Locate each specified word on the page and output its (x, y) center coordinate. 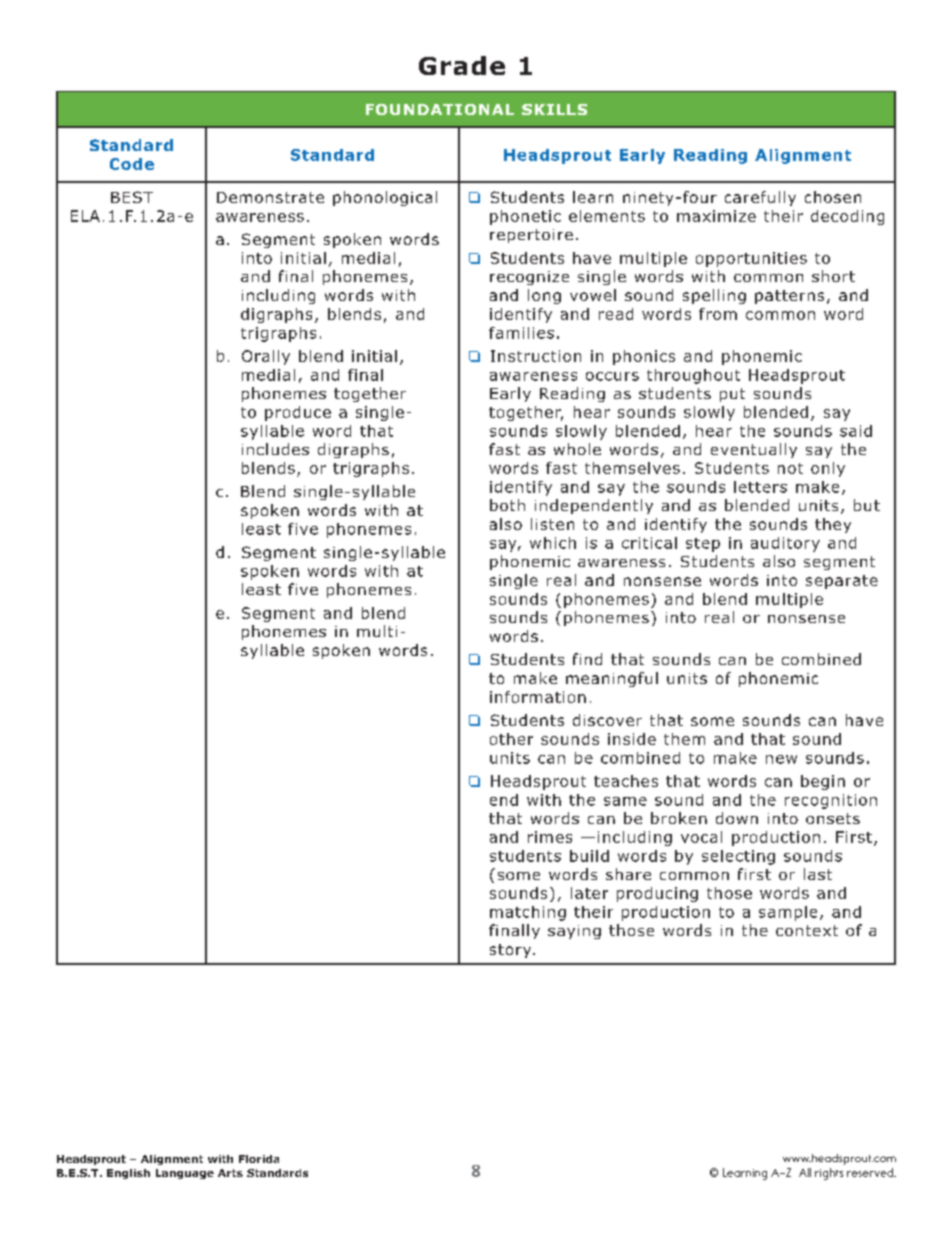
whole (577, 449)
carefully (760, 198)
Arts (230, 1173)
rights (829, 1174)
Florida (259, 1159)
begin (823, 782)
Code (132, 164)
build (589, 856)
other (511, 739)
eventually (754, 450)
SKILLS (554, 109)
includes (275, 449)
